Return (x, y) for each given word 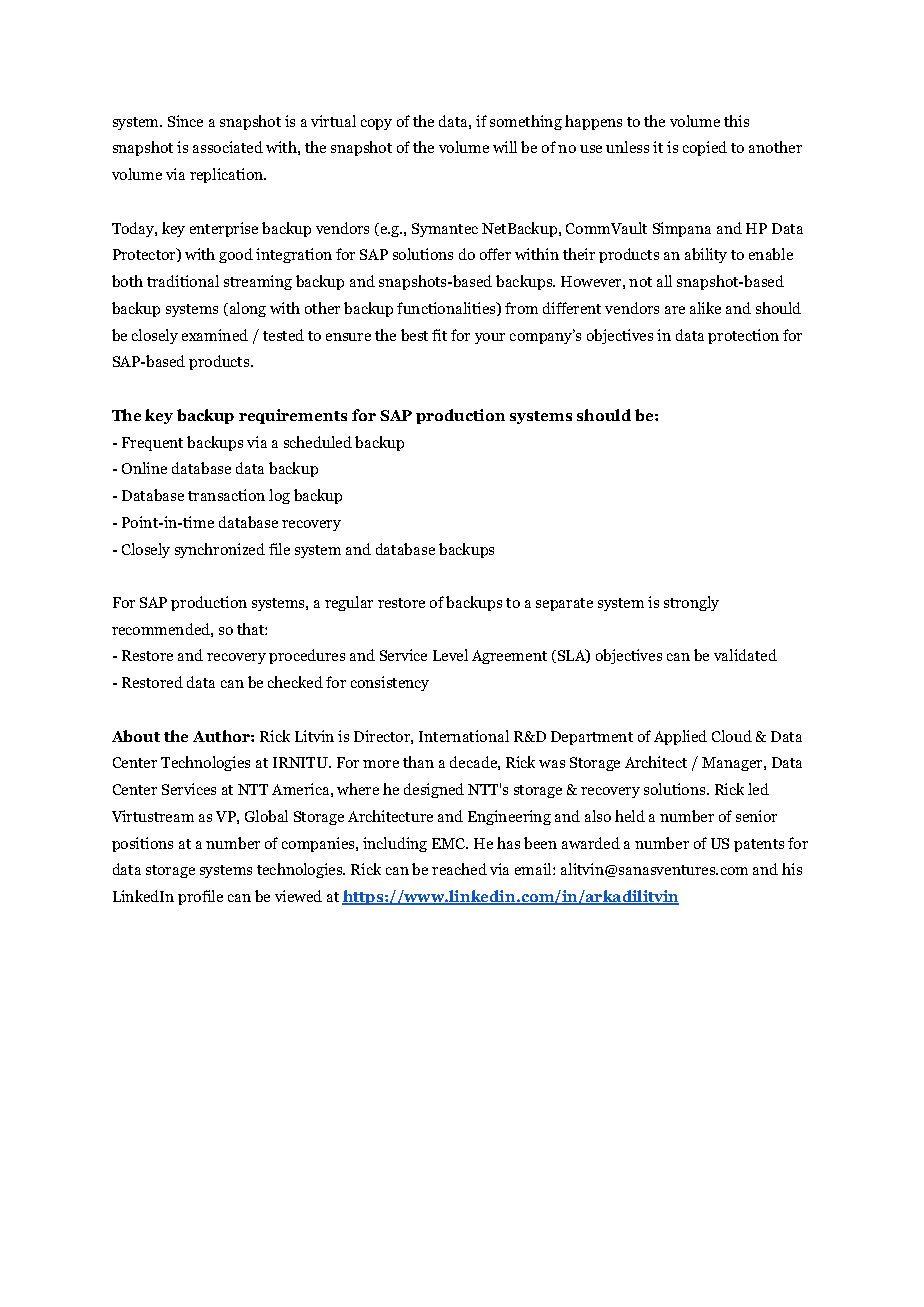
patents (759, 845)
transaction (226, 495)
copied (705, 148)
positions (142, 844)
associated (228, 147)
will (505, 147)
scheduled (318, 442)
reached (459, 869)
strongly (691, 603)
